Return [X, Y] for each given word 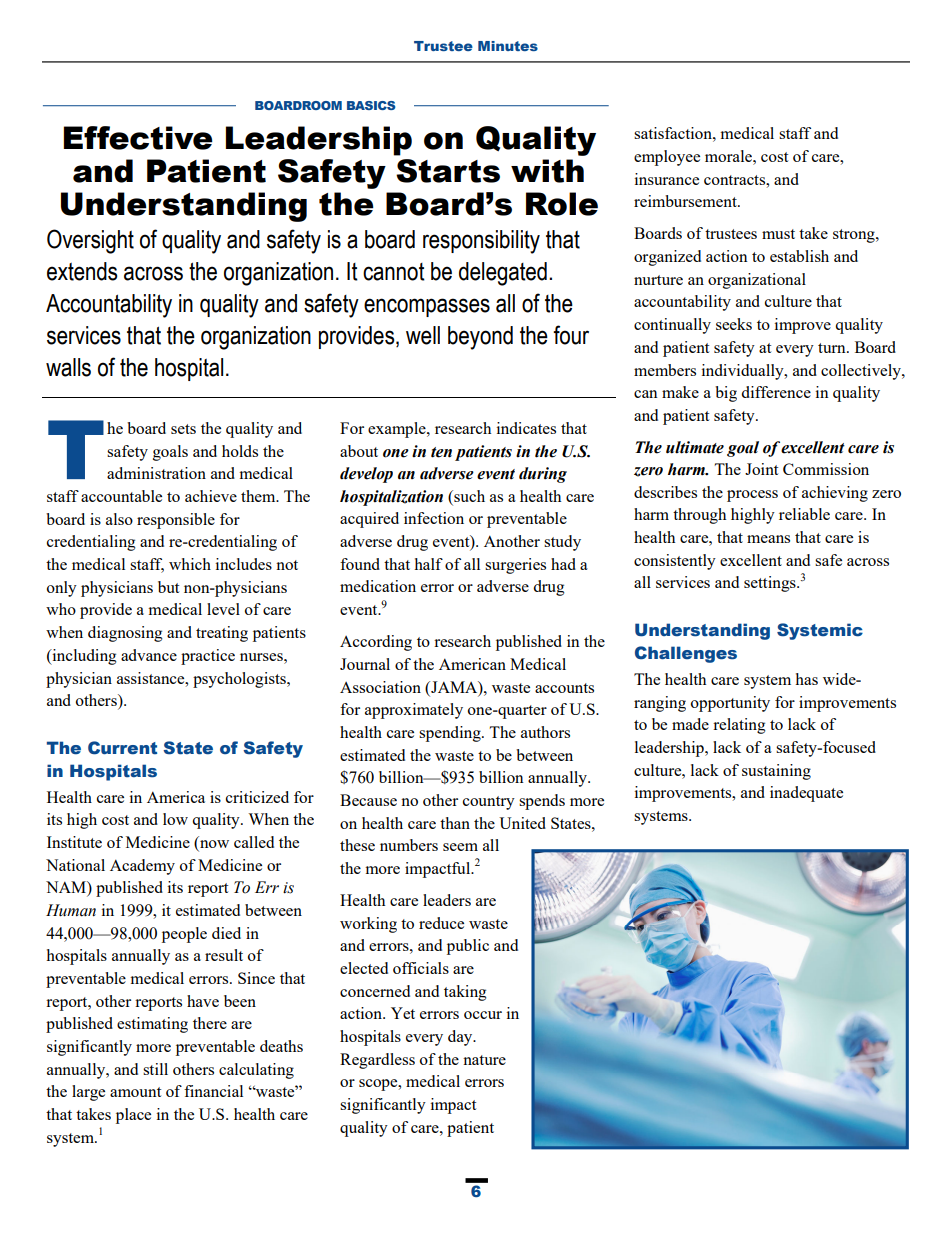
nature [484, 1060]
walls [68, 367]
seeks [734, 324]
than [455, 823]
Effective [138, 138]
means [768, 539]
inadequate [806, 794]
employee [667, 158]
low [175, 819]
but [168, 587]
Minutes [508, 46]
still [155, 1069]
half [428, 564]
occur [483, 1015]
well [423, 335]
